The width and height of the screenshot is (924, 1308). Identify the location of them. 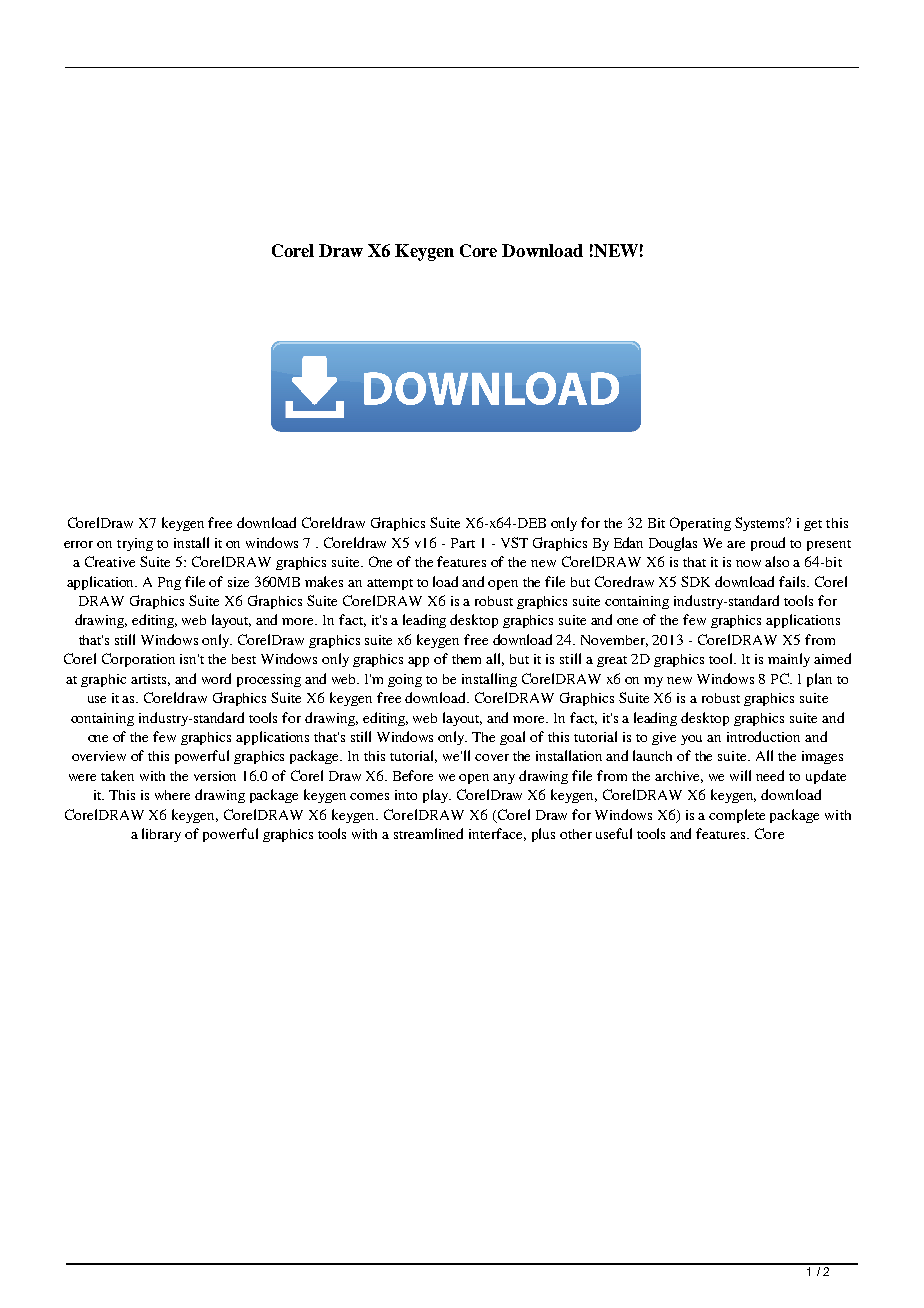
(466, 659).
